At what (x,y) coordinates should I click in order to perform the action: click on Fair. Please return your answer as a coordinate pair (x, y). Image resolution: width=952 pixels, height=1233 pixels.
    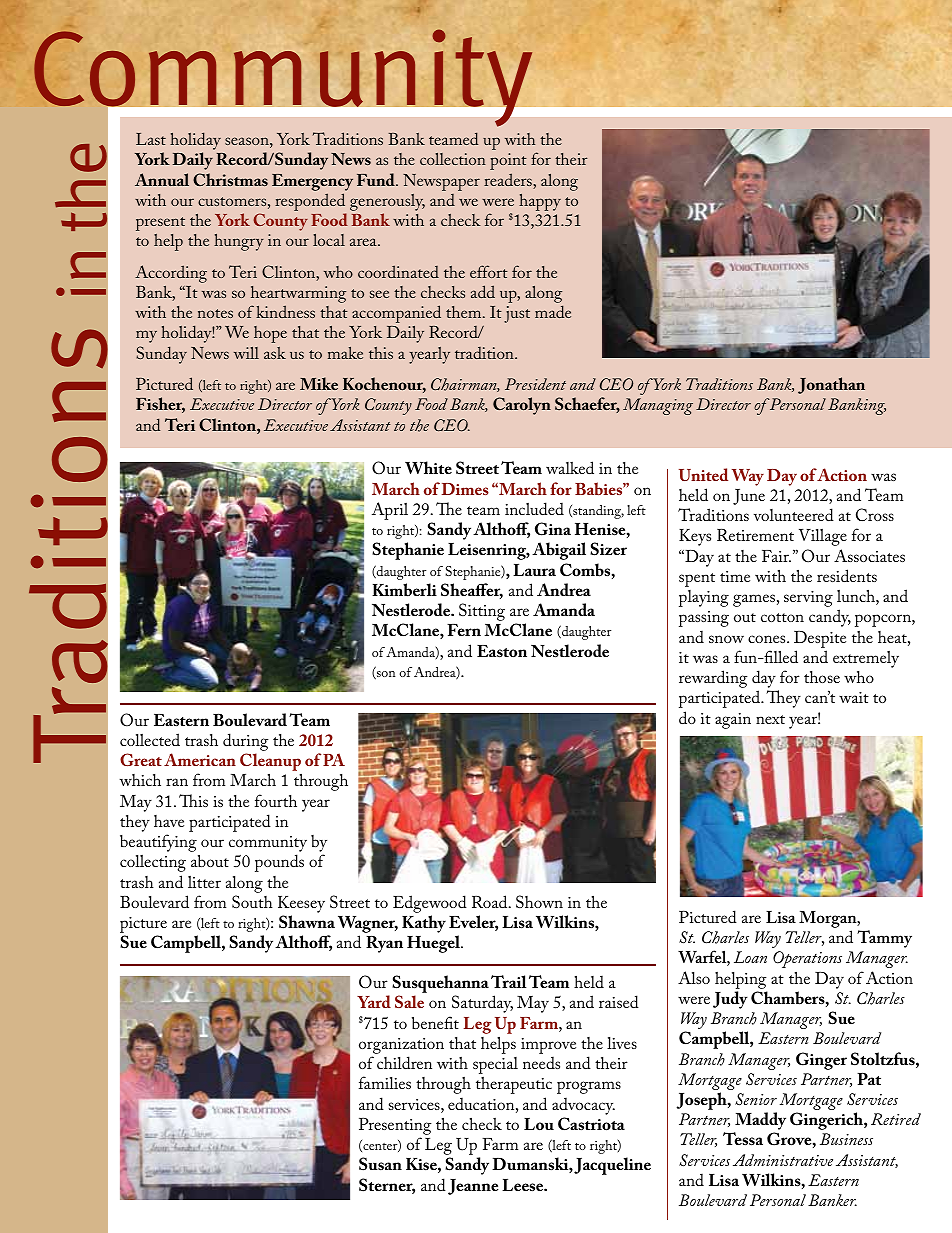
    Looking at the image, I should click on (776, 556).
